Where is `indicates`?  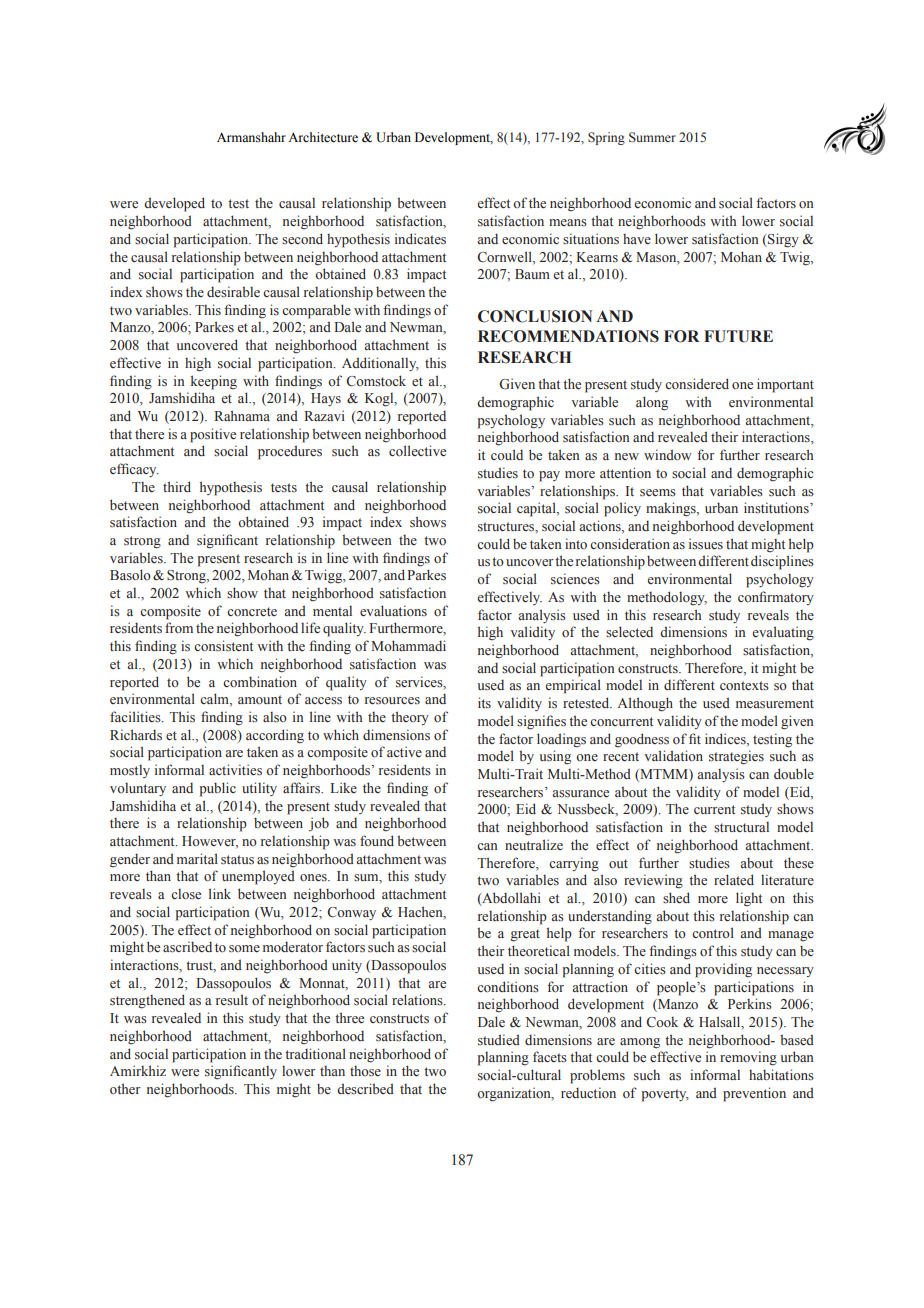 indicates is located at coordinates (420, 239).
